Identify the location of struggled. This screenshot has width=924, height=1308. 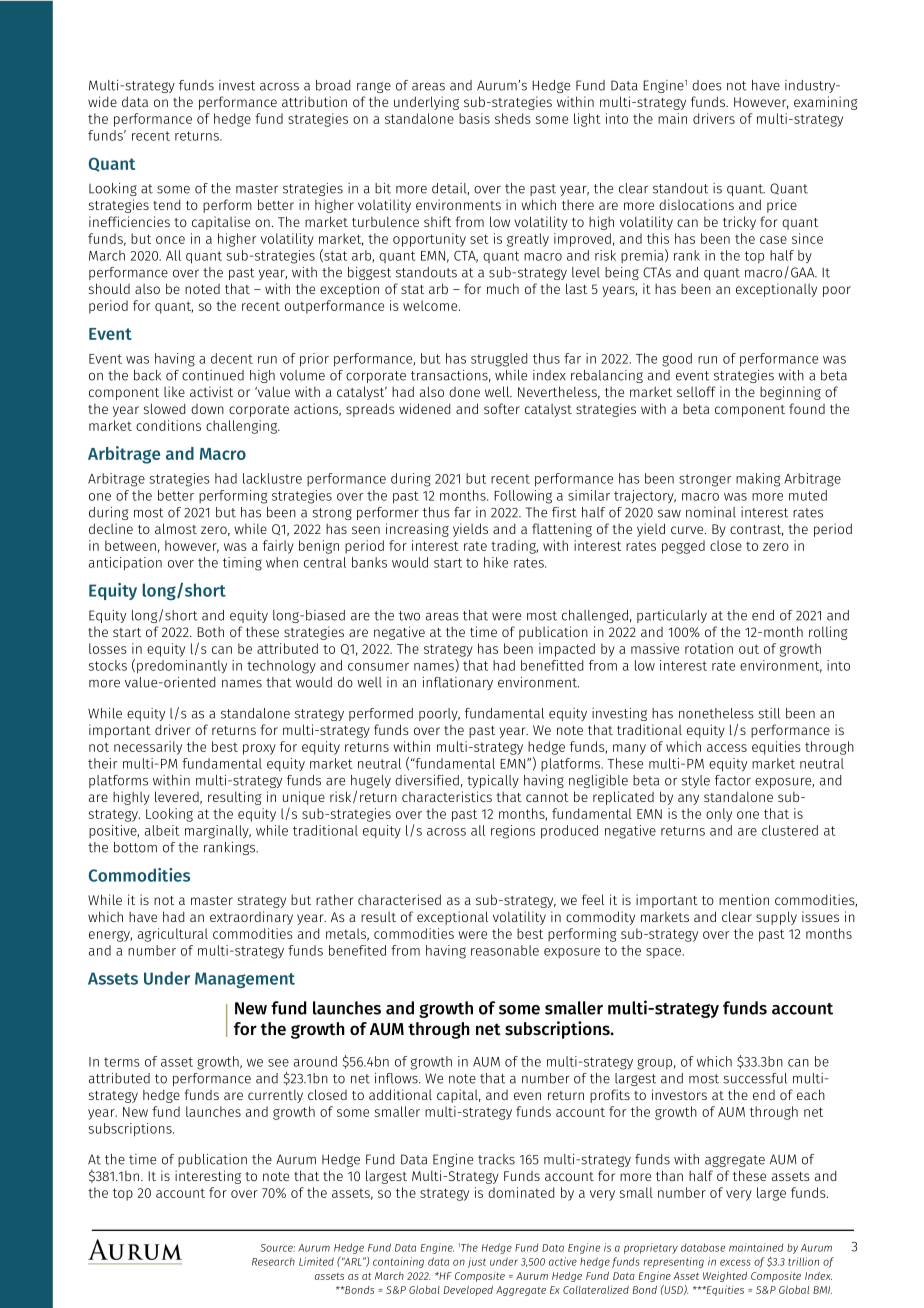
(499, 360).
